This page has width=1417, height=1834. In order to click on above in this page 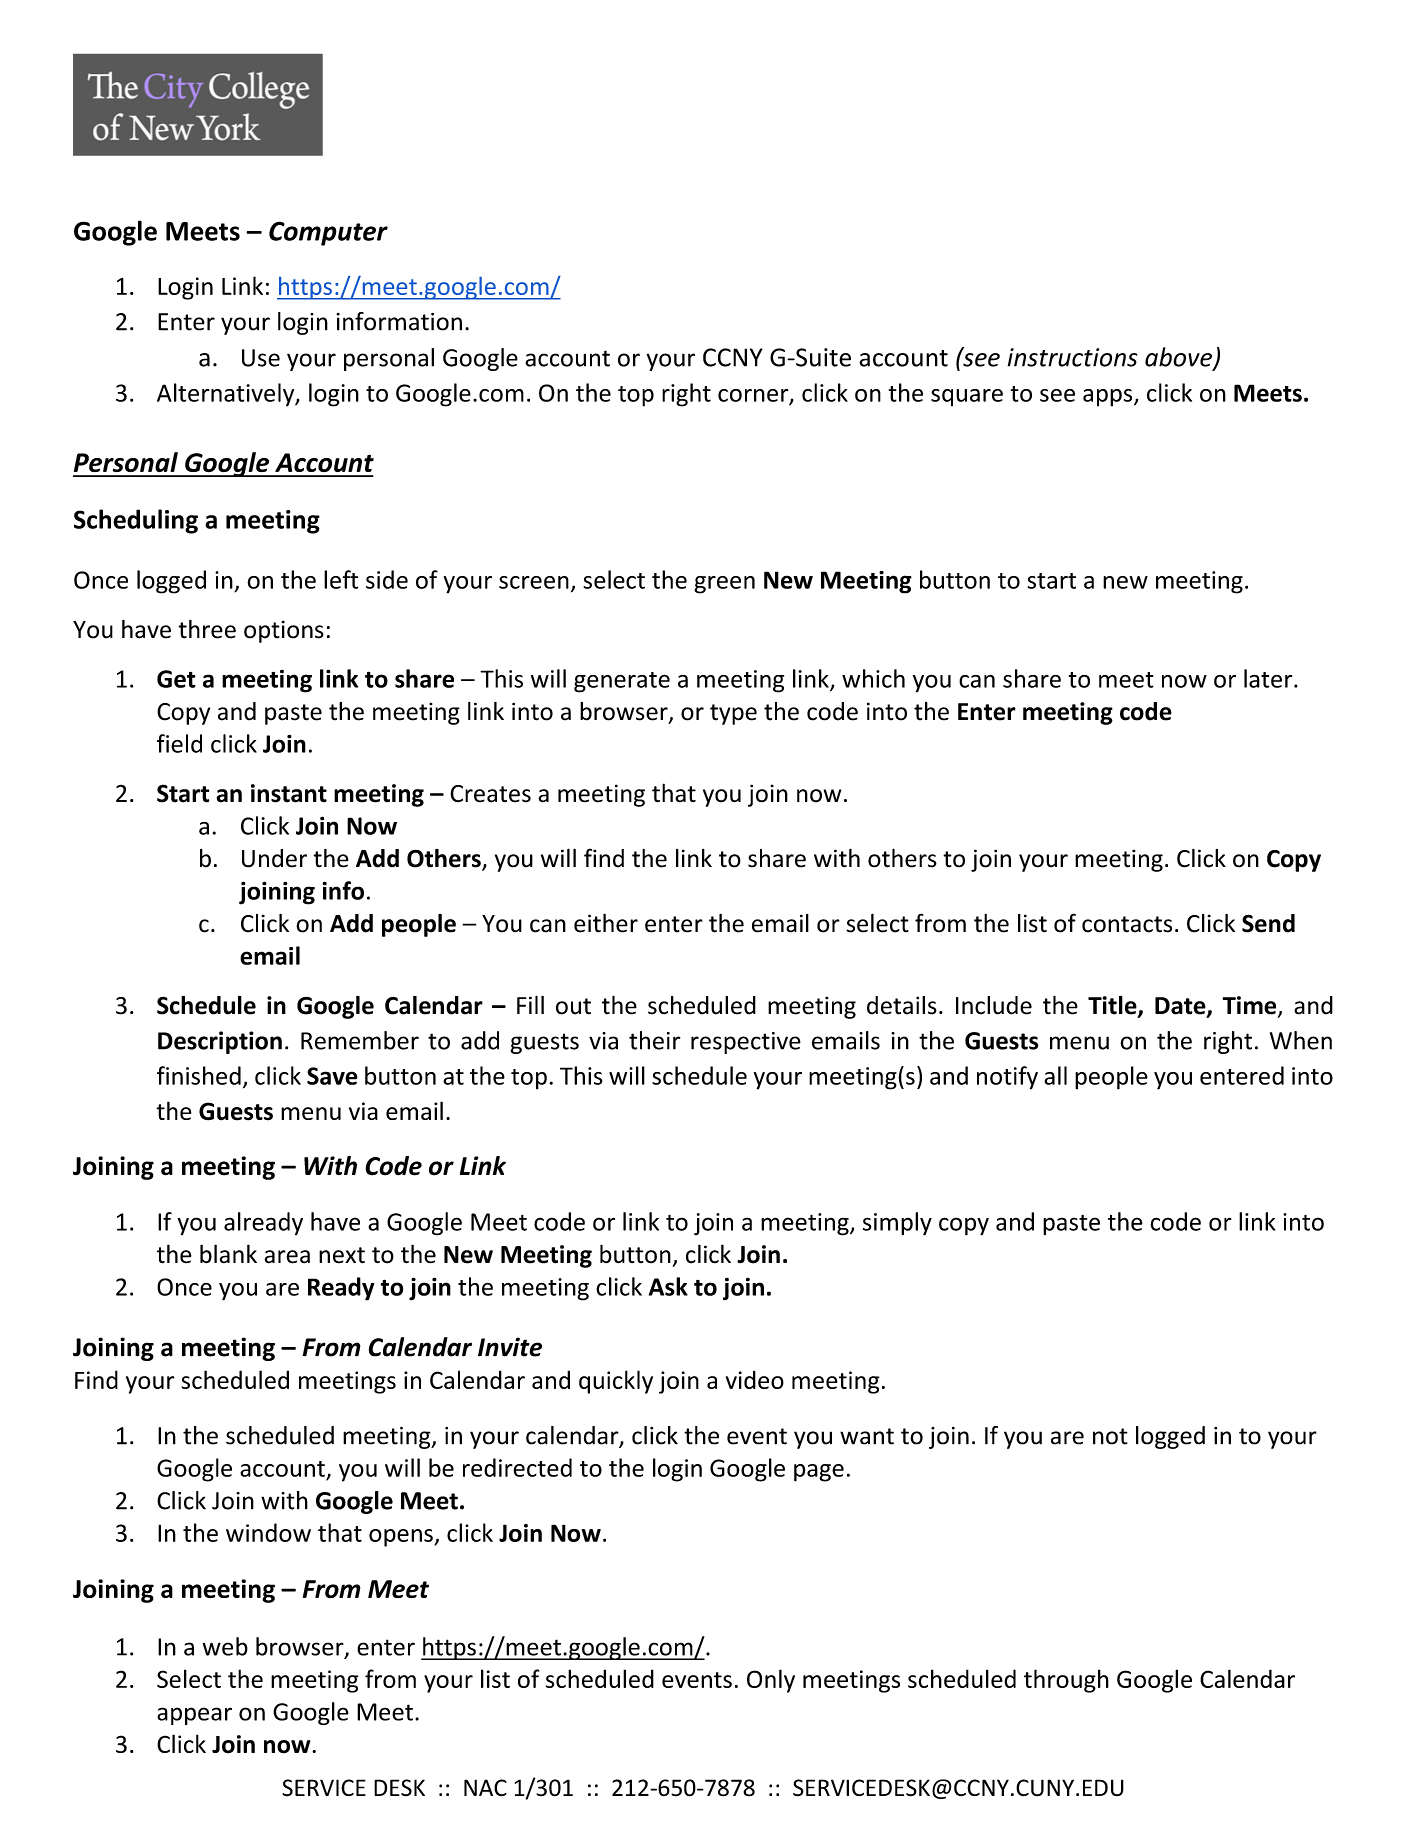, I will do `click(1179, 358)`.
